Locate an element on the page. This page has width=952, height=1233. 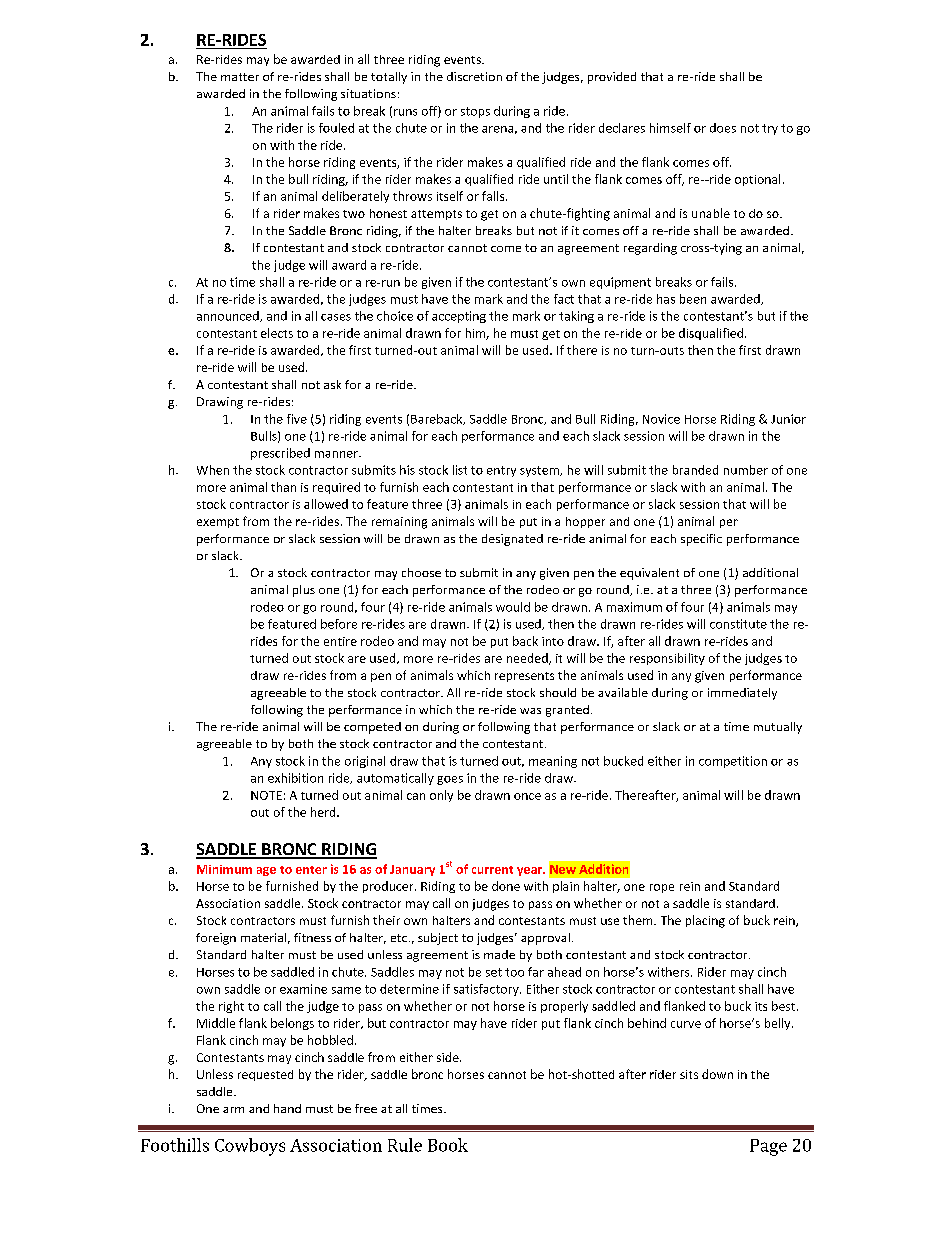
constitute is located at coordinates (738, 624).
